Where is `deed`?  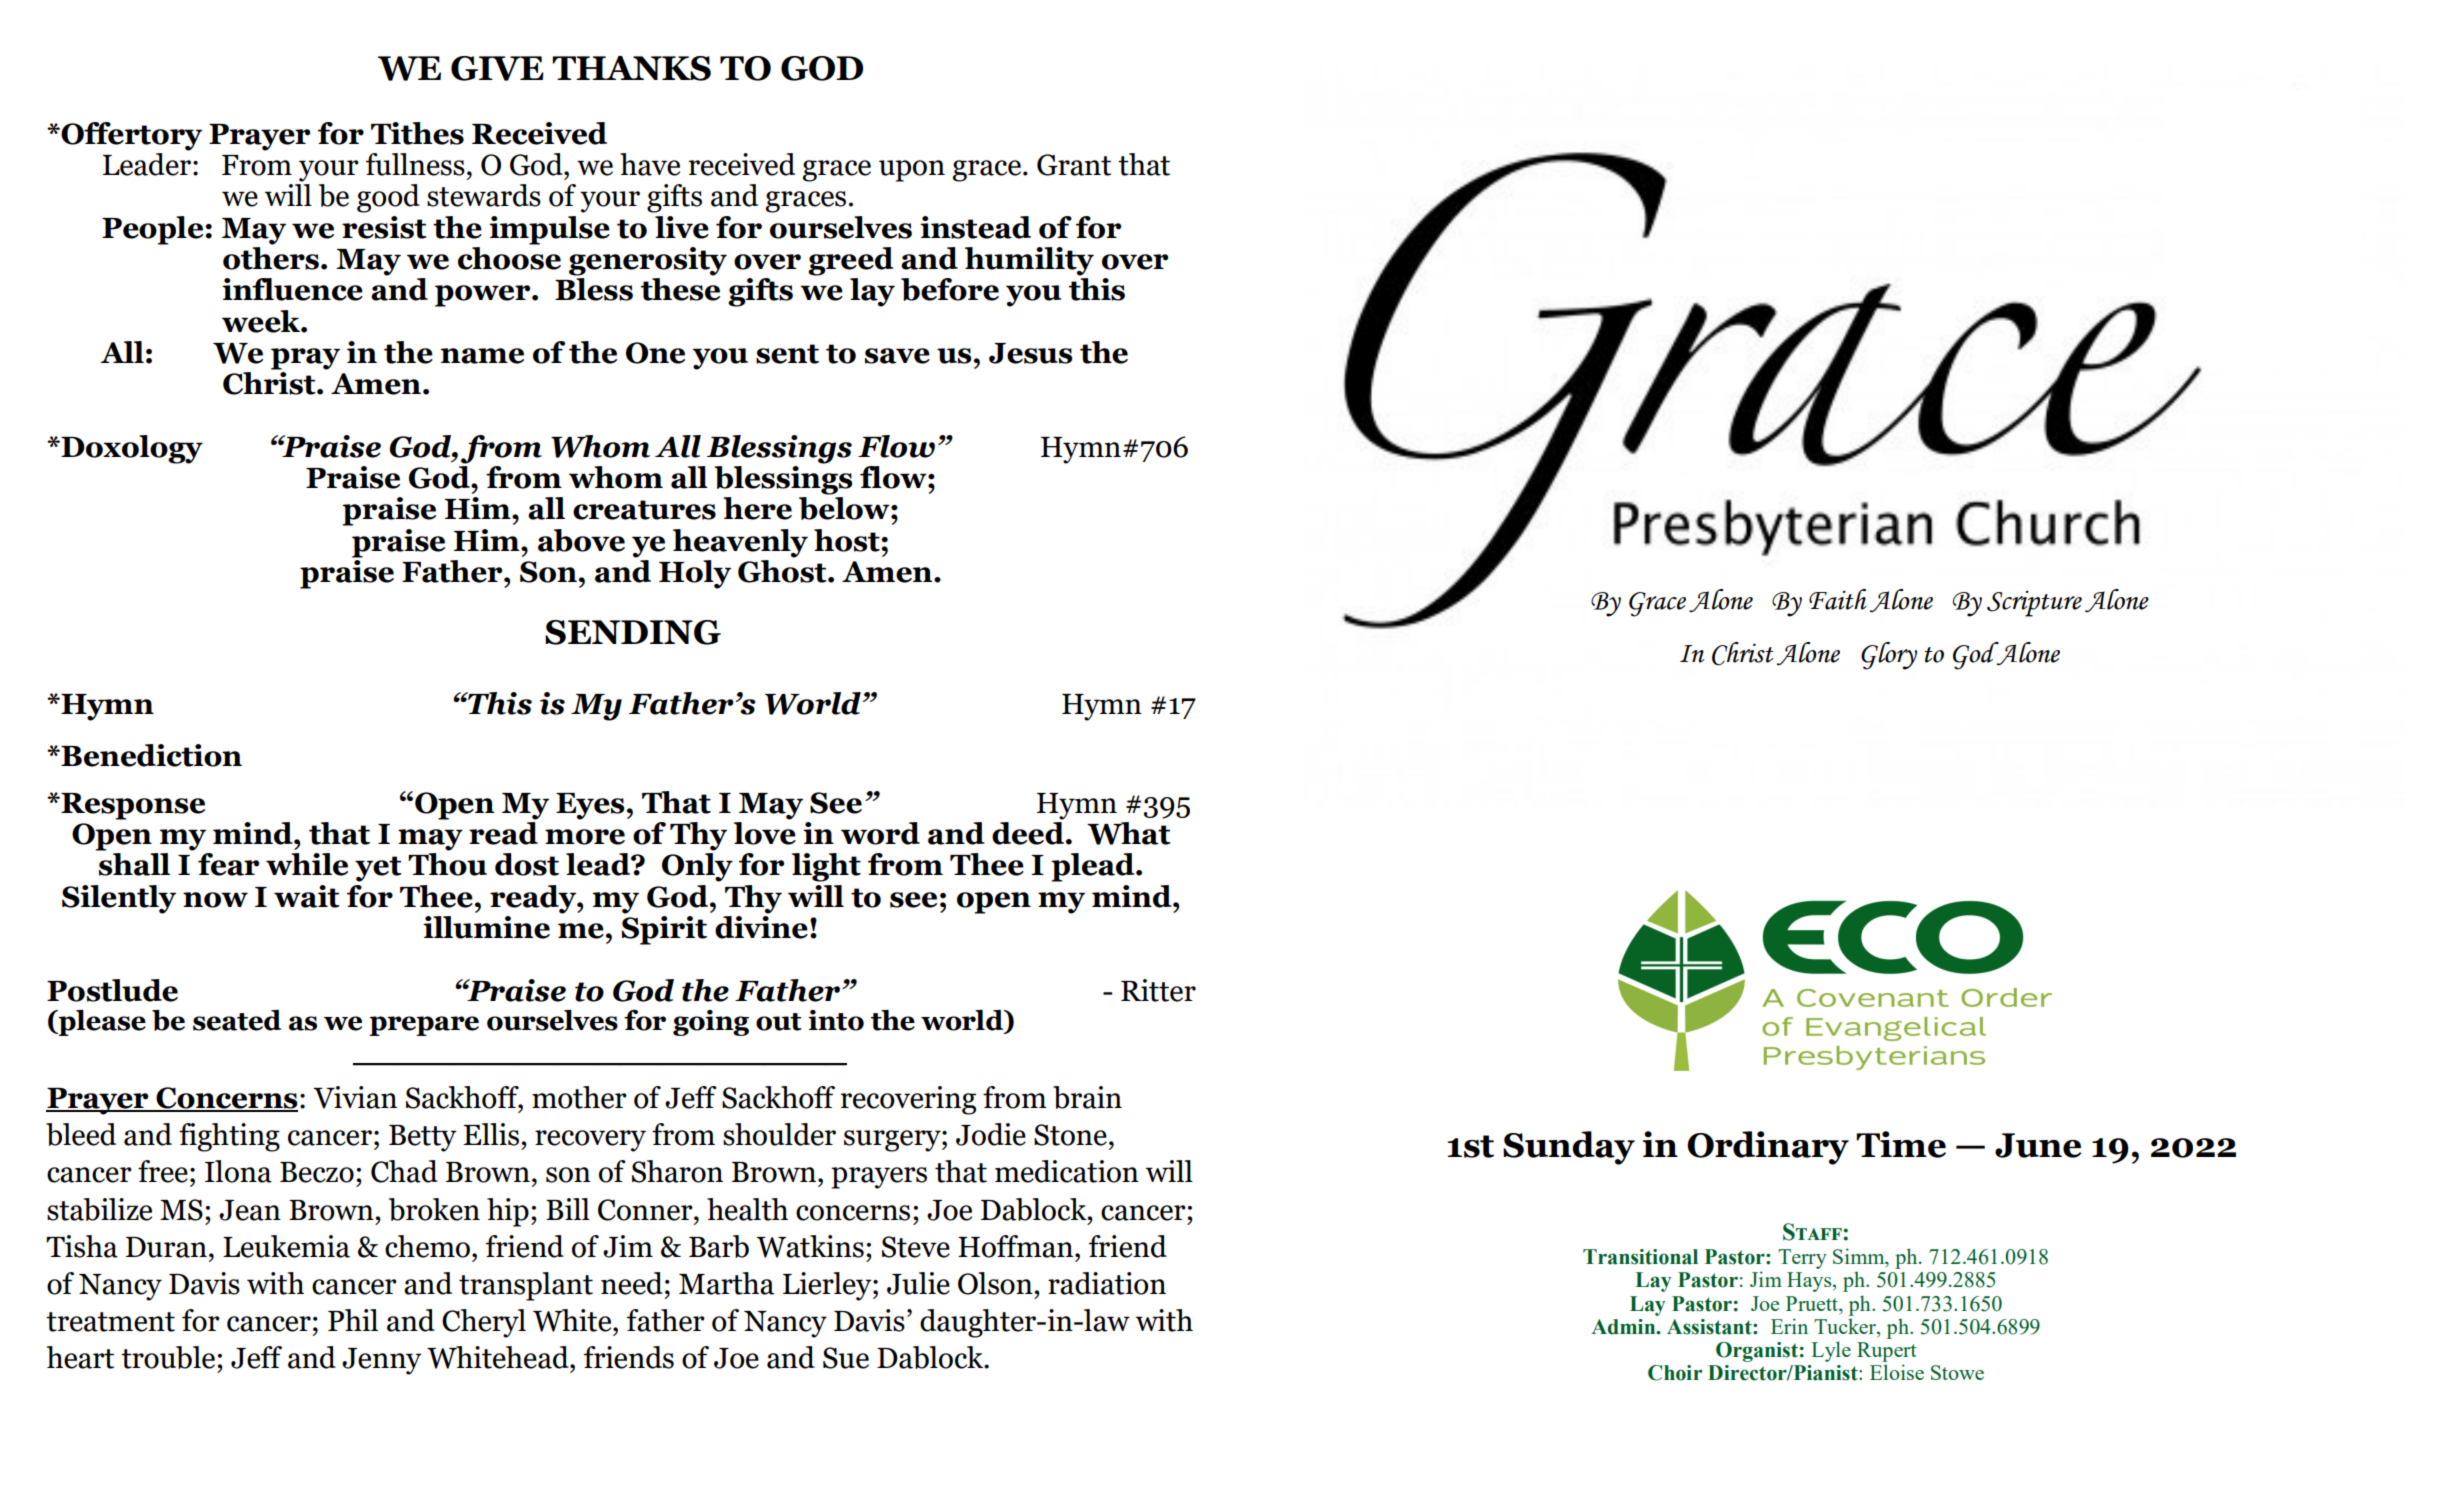
deed is located at coordinates (1029, 832).
